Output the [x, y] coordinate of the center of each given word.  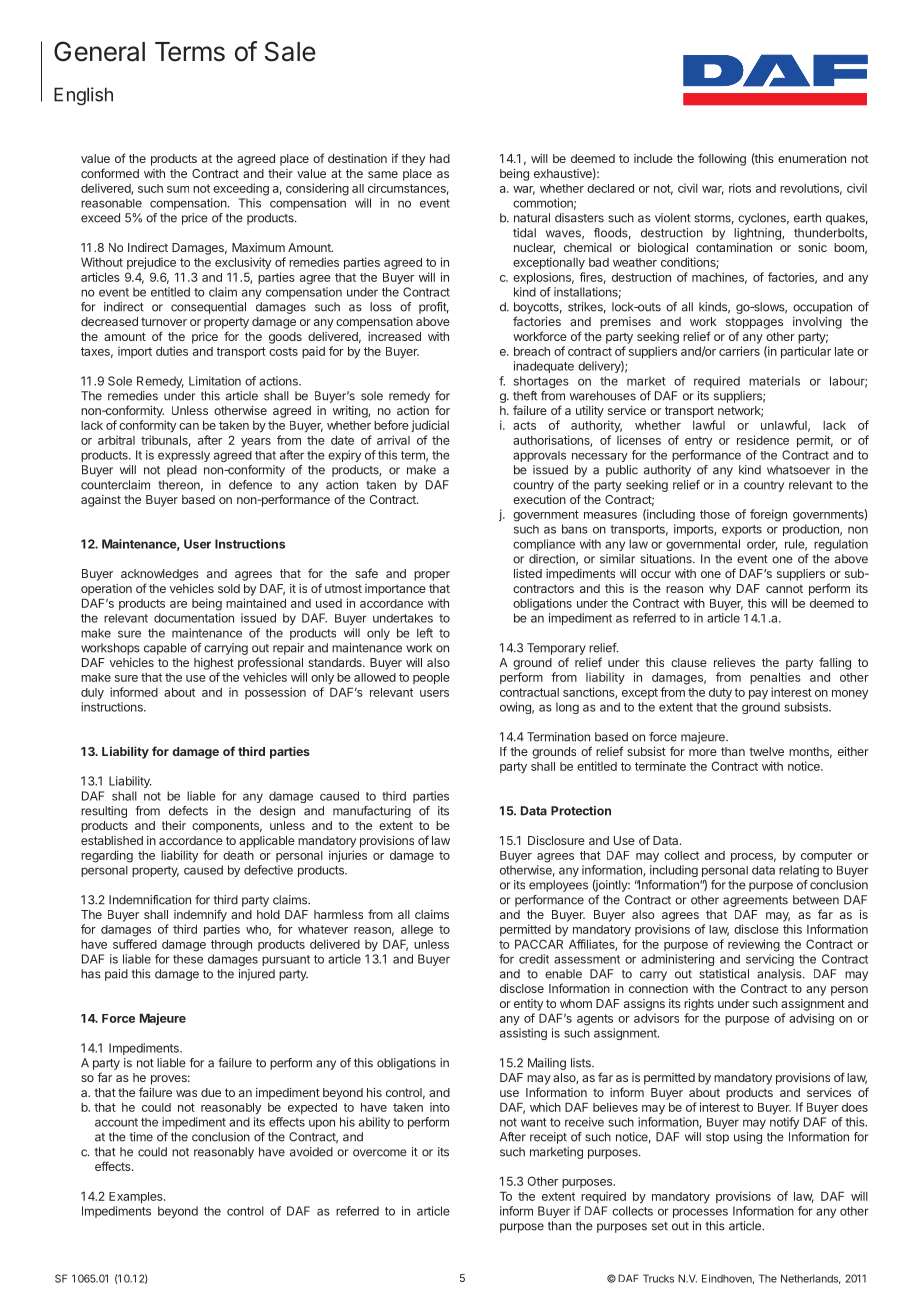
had [440, 158]
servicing [770, 960]
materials [774, 381]
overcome [380, 1153]
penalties [775, 678]
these [188, 959]
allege [417, 931]
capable [165, 649]
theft [525, 396]
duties [172, 351]
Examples [137, 1198]
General [99, 51]
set [660, 1226]
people [431, 678]
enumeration [812, 158]
